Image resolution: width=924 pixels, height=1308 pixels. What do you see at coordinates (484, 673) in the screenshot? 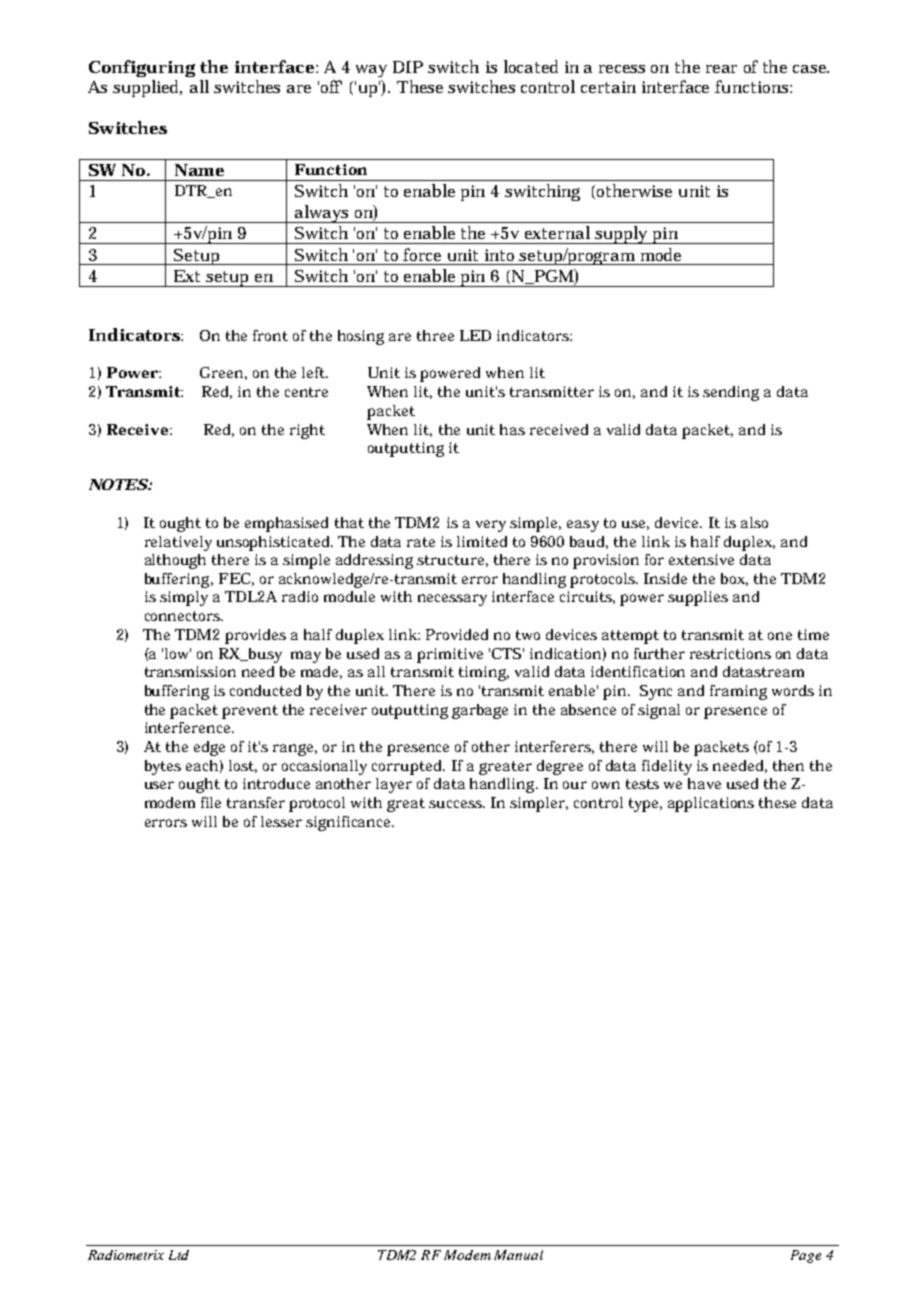
I see `timing` at bounding box center [484, 673].
